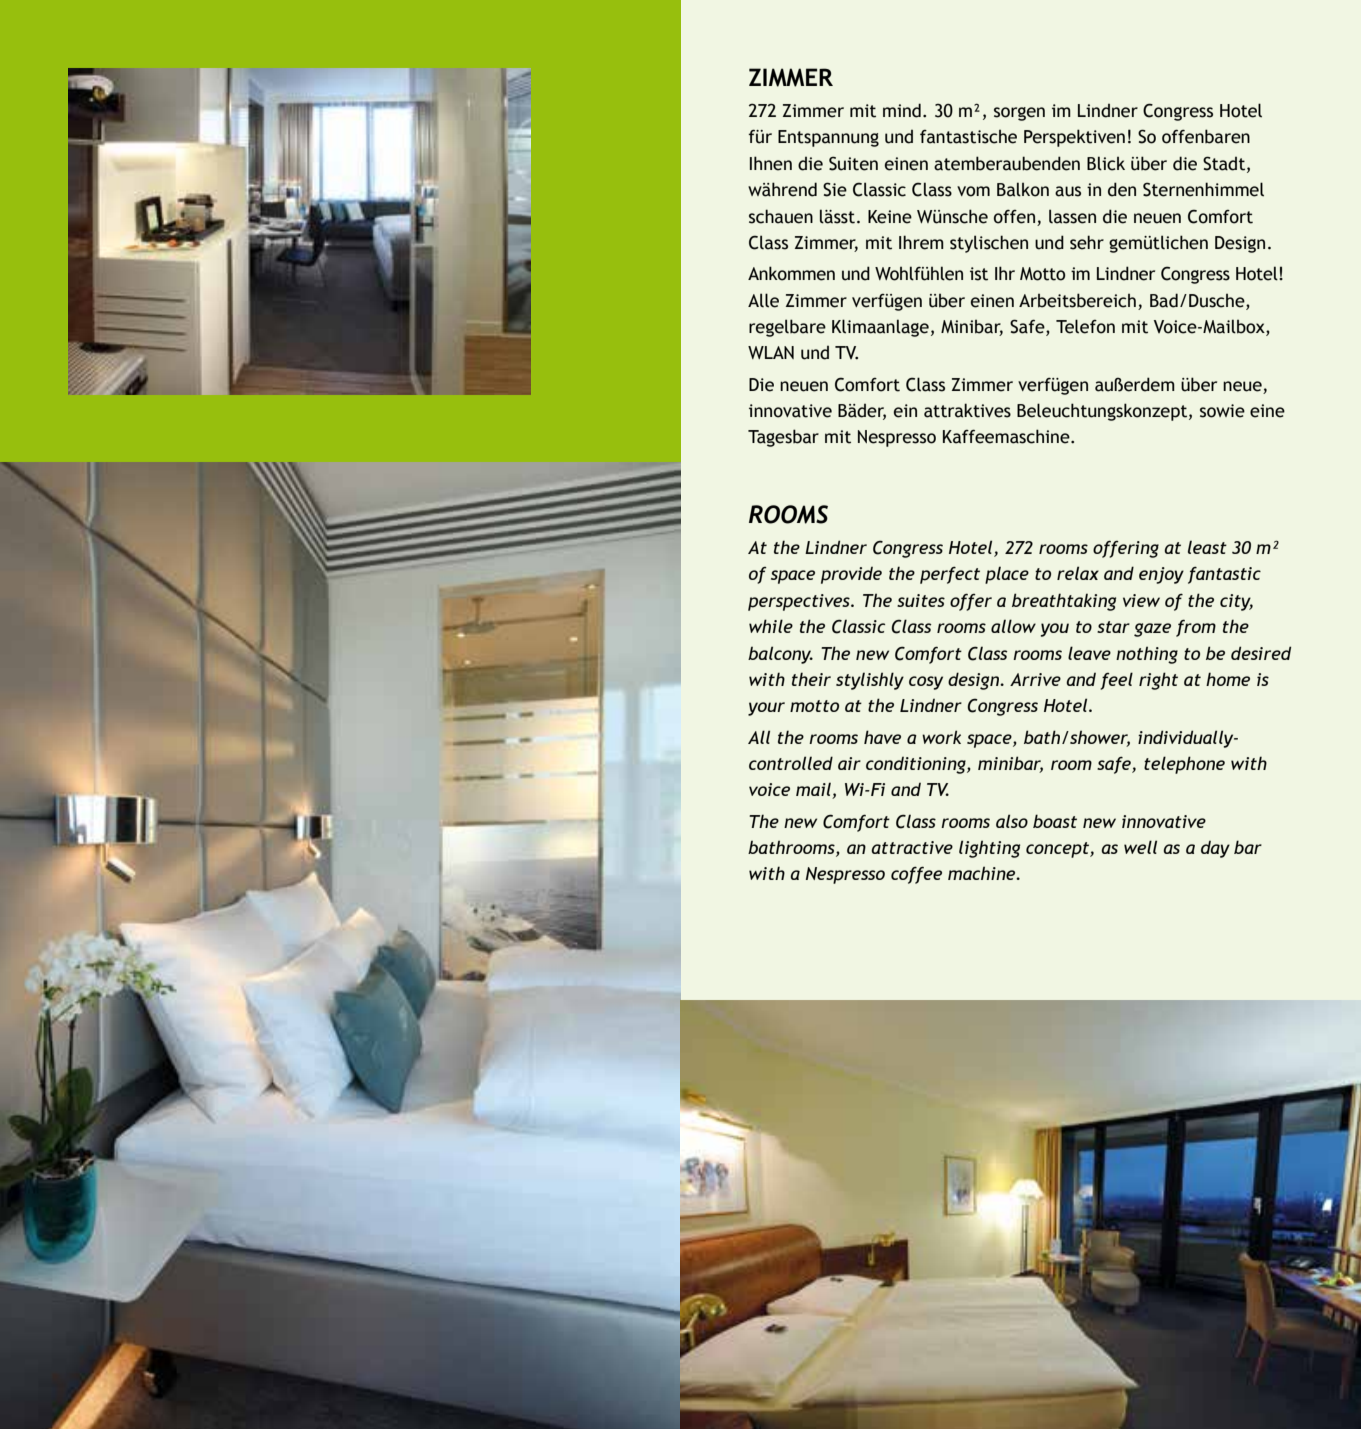  I want to click on WLAN, so click(771, 352).
